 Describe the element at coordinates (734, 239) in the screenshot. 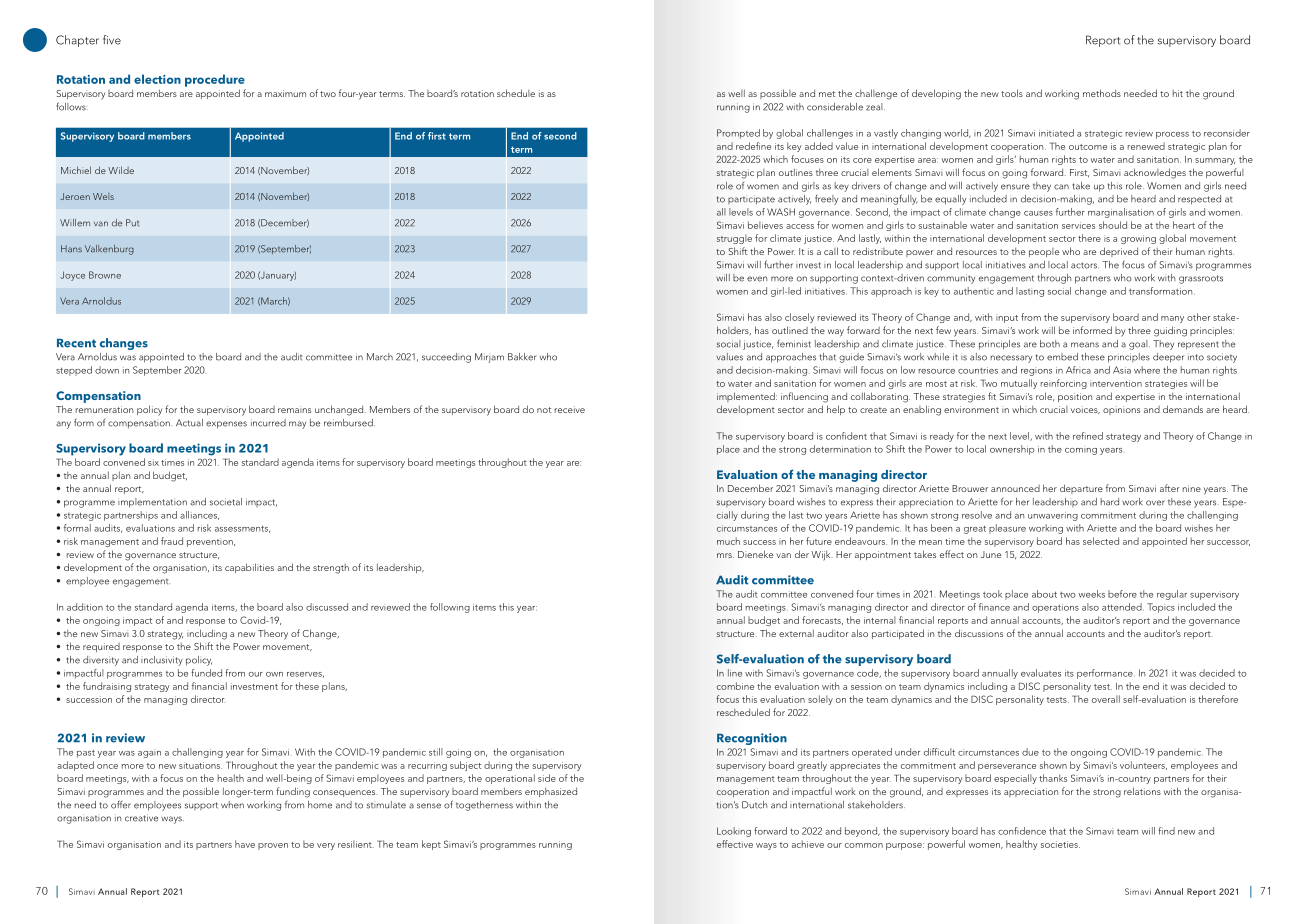

I see `struggle` at that location.
